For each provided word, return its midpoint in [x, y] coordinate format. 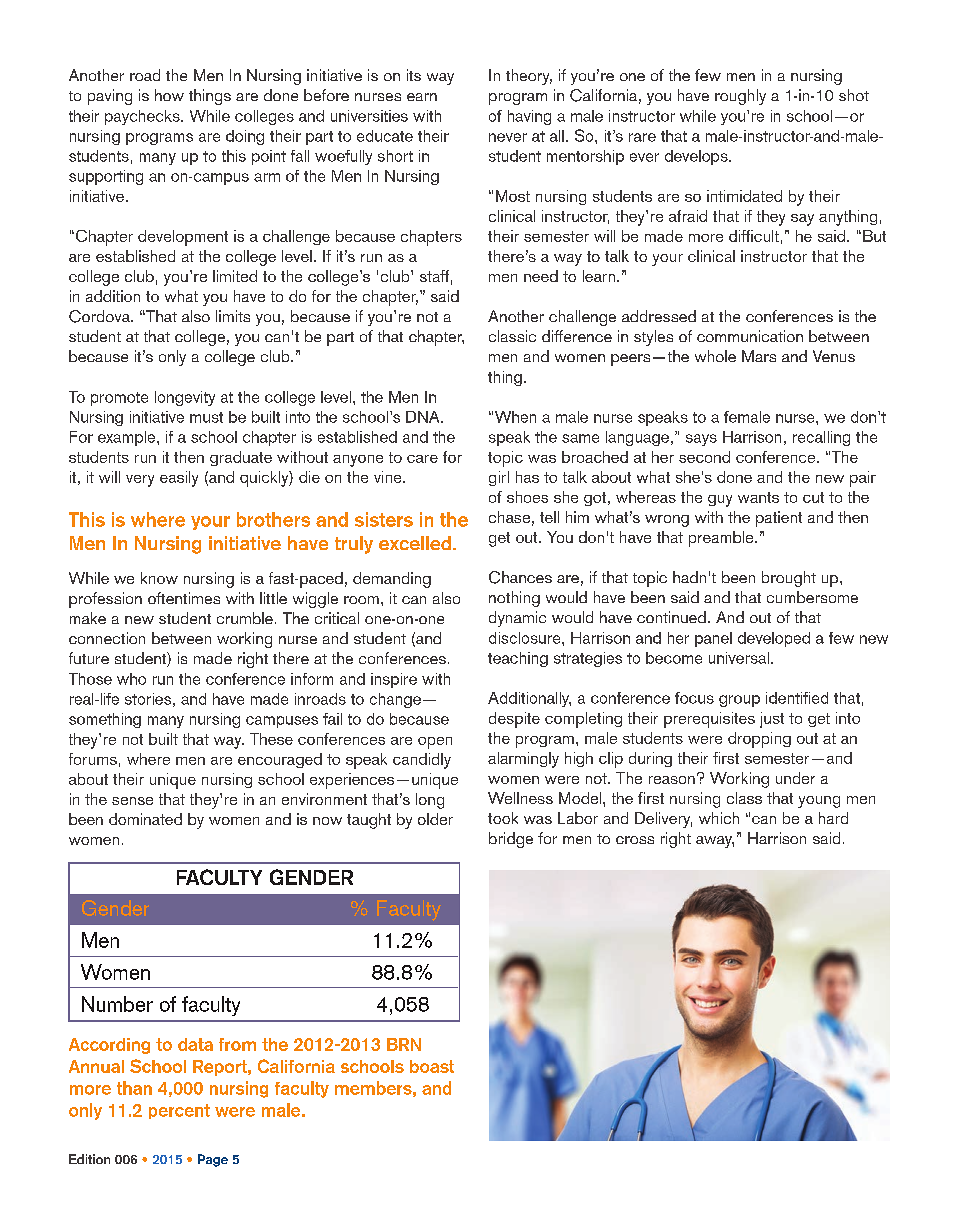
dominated [145, 819]
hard [833, 818]
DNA [424, 417]
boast [432, 1066]
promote [119, 399]
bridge [511, 840]
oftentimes [184, 598]
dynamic [517, 619]
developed [774, 639]
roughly [740, 97]
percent [179, 1111]
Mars [759, 356]
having [529, 117]
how [169, 95]
